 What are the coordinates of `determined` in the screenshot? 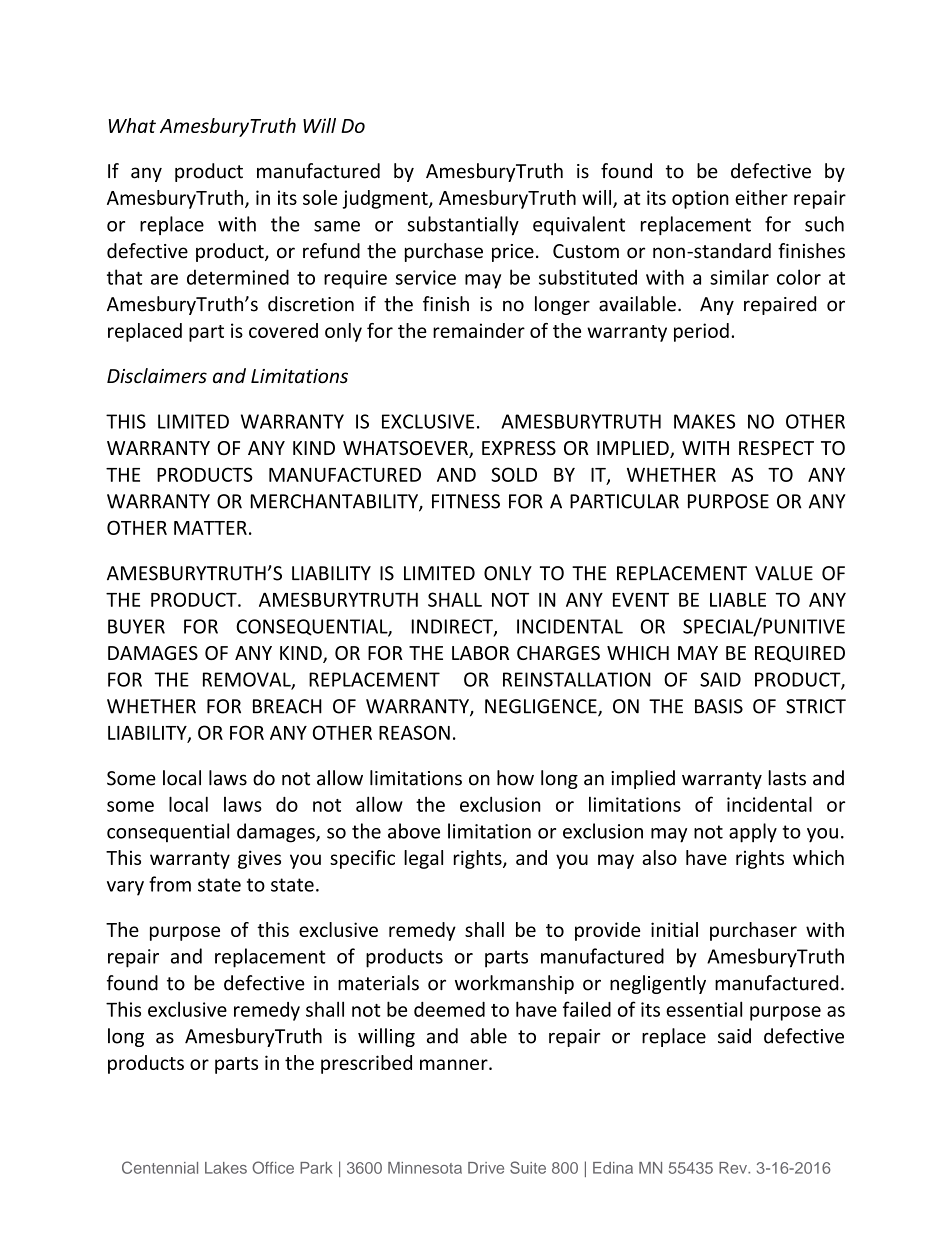 It's located at (238, 277).
